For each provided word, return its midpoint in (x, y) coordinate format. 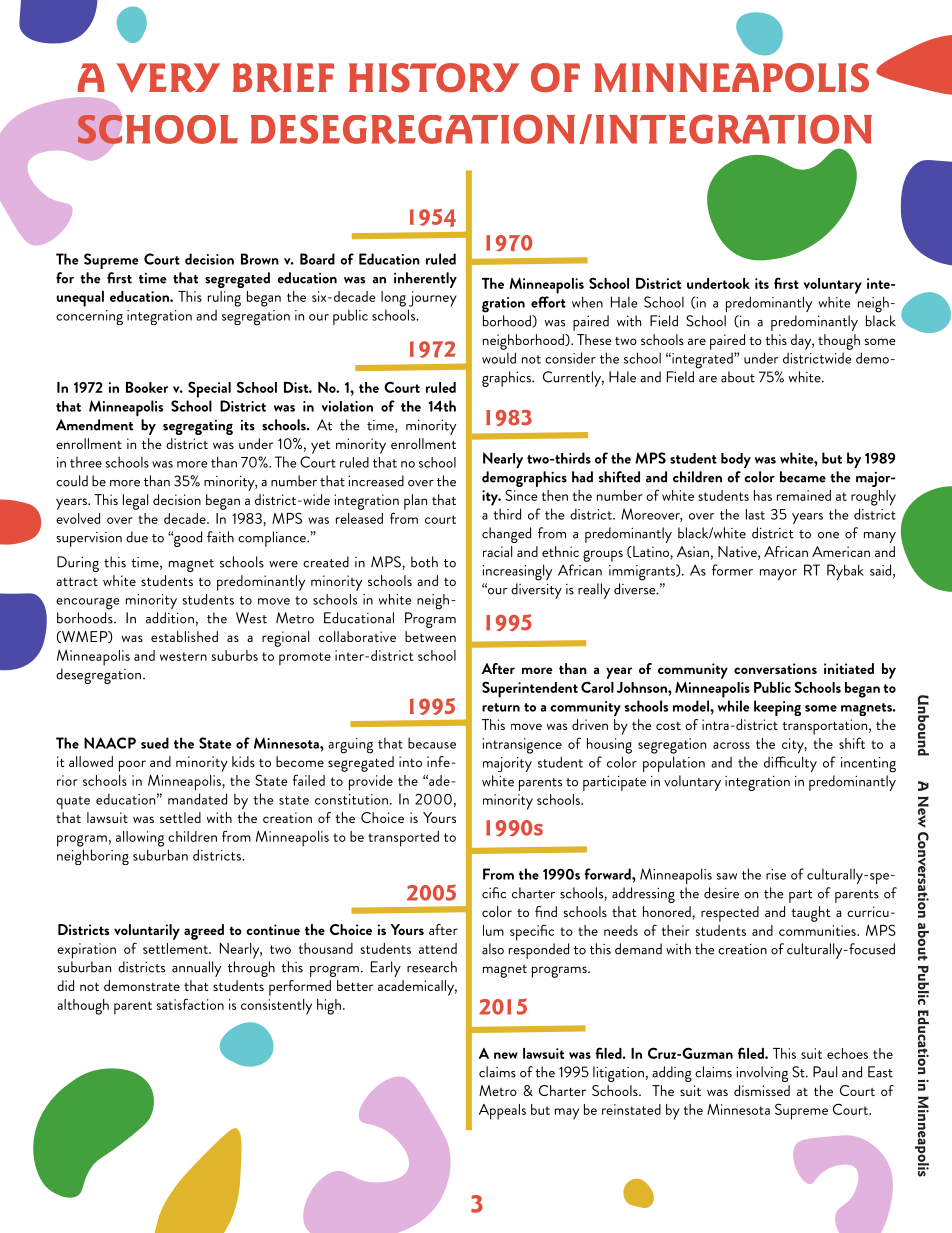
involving (762, 1074)
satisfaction (190, 1004)
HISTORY (434, 77)
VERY (168, 78)
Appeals (502, 1112)
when (587, 302)
